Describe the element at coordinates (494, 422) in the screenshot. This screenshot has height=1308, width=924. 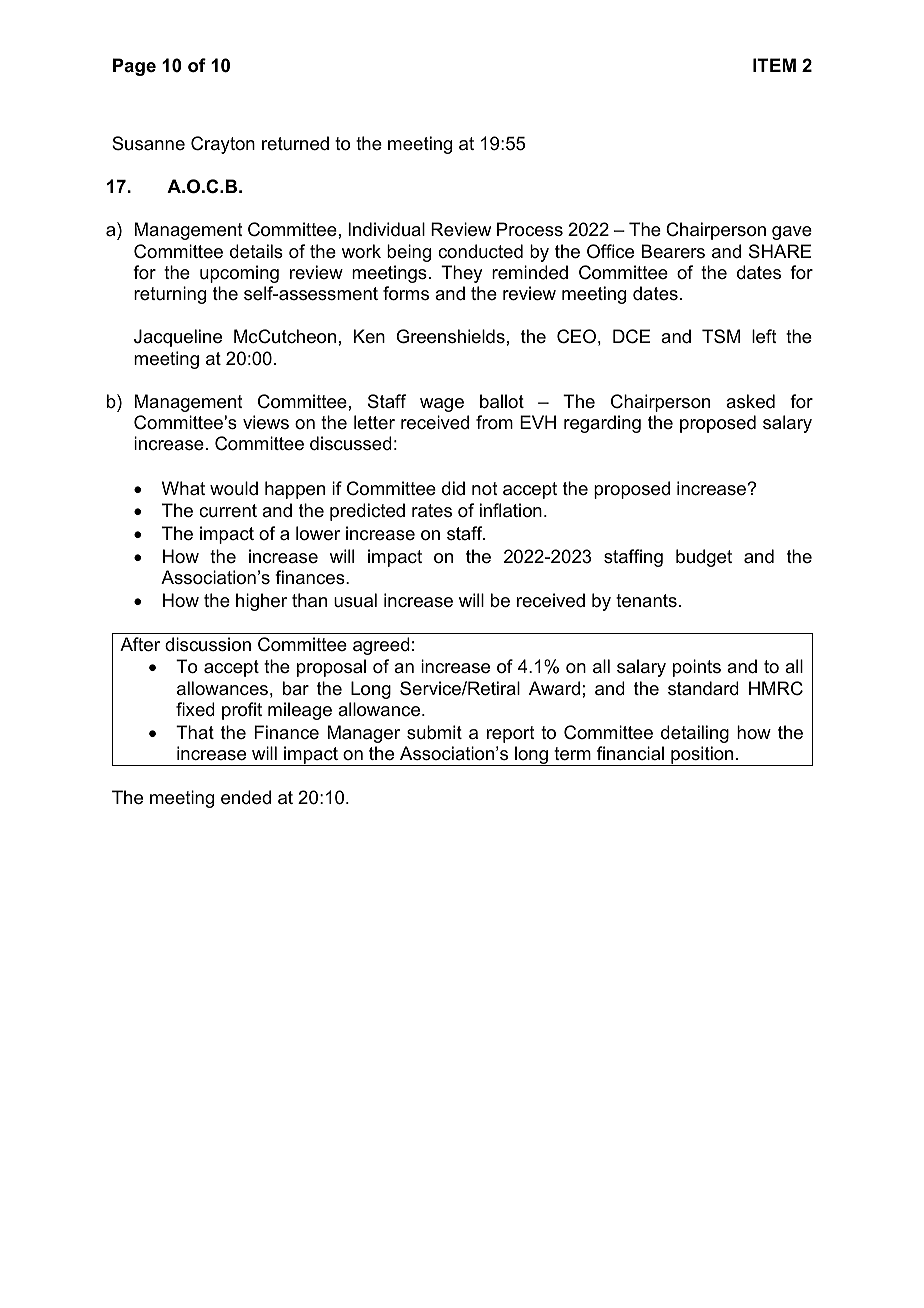
I see `from` at that location.
